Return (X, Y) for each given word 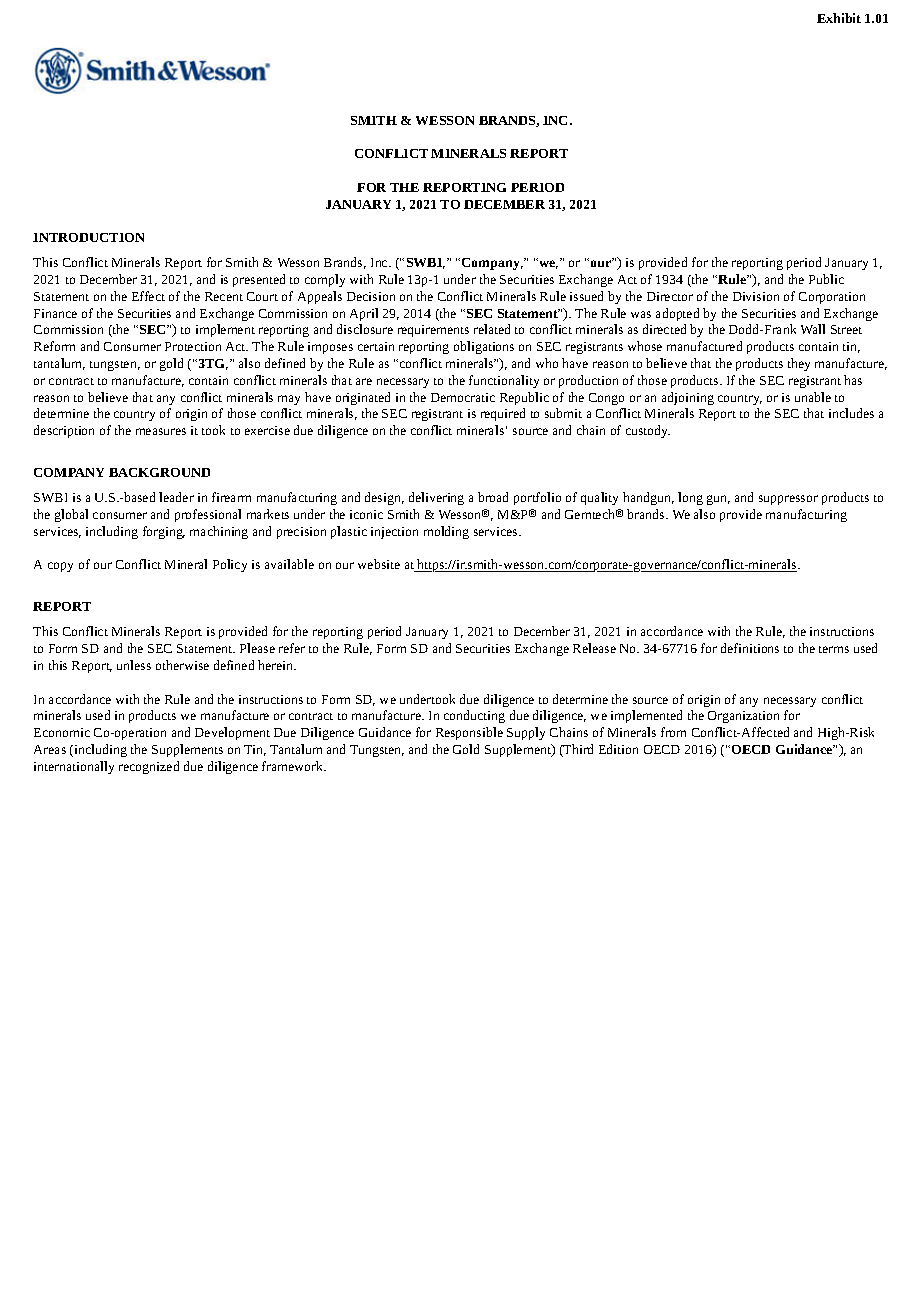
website (379, 564)
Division (756, 296)
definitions (750, 648)
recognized (149, 767)
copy (60, 567)
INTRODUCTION (88, 237)
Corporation (832, 298)
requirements (433, 331)
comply (325, 280)
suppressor (788, 500)
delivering (436, 498)
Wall (813, 329)
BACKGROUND (159, 472)
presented (259, 280)
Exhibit (839, 18)
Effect (148, 296)
